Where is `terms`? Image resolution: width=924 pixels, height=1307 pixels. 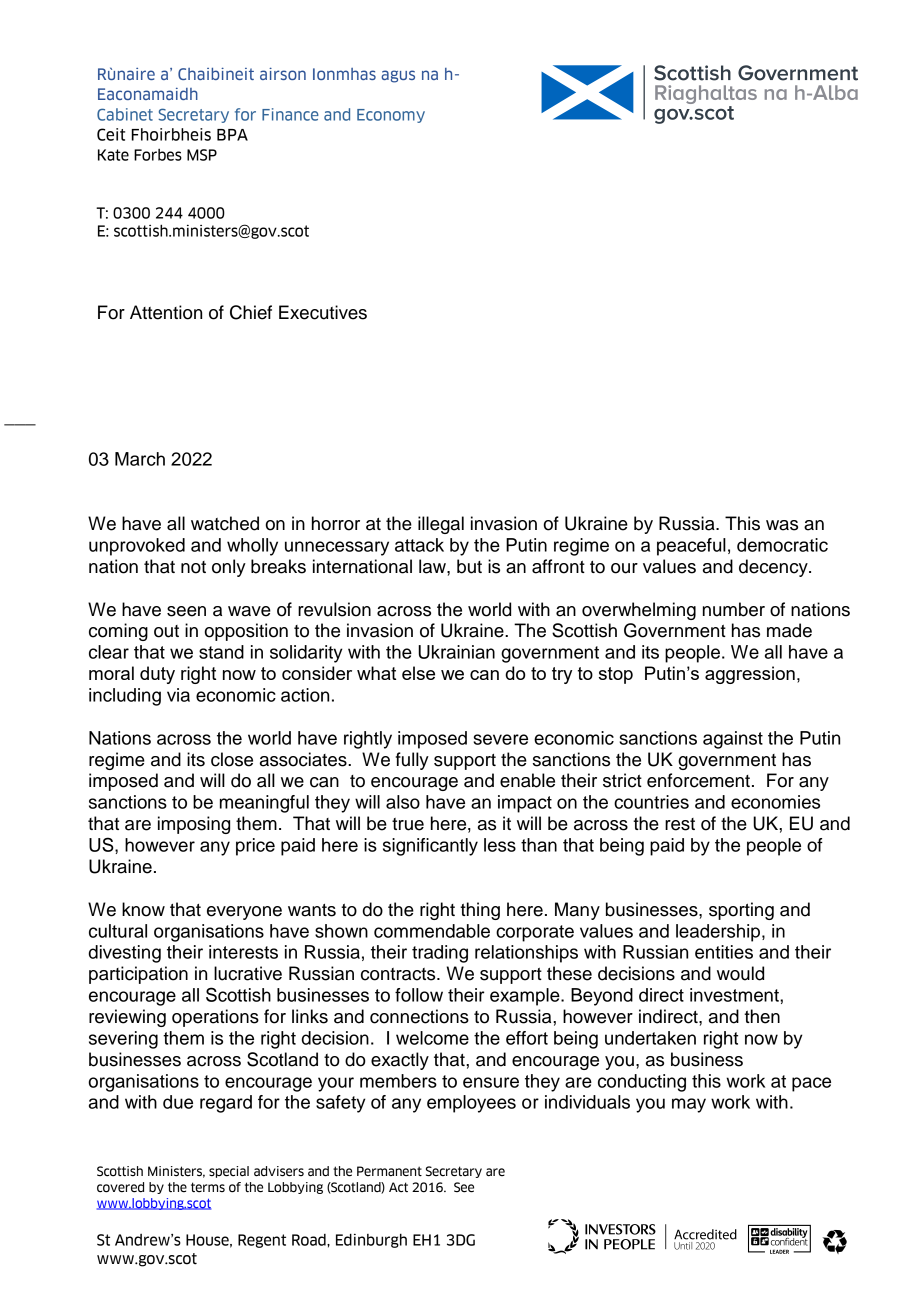
terms is located at coordinates (208, 1187).
